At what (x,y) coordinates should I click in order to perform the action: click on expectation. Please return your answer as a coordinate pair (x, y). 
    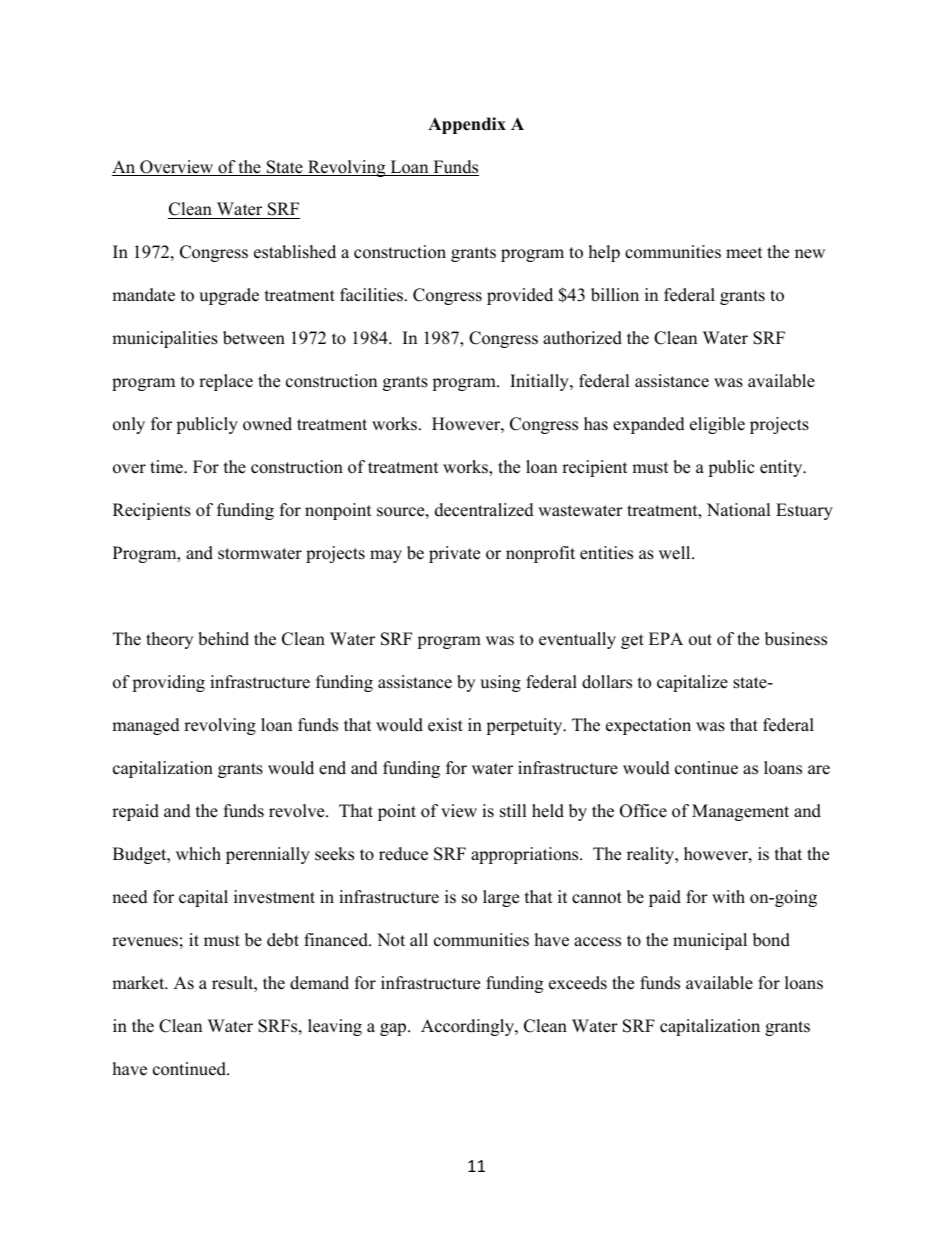
    Looking at the image, I should click on (648, 726).
